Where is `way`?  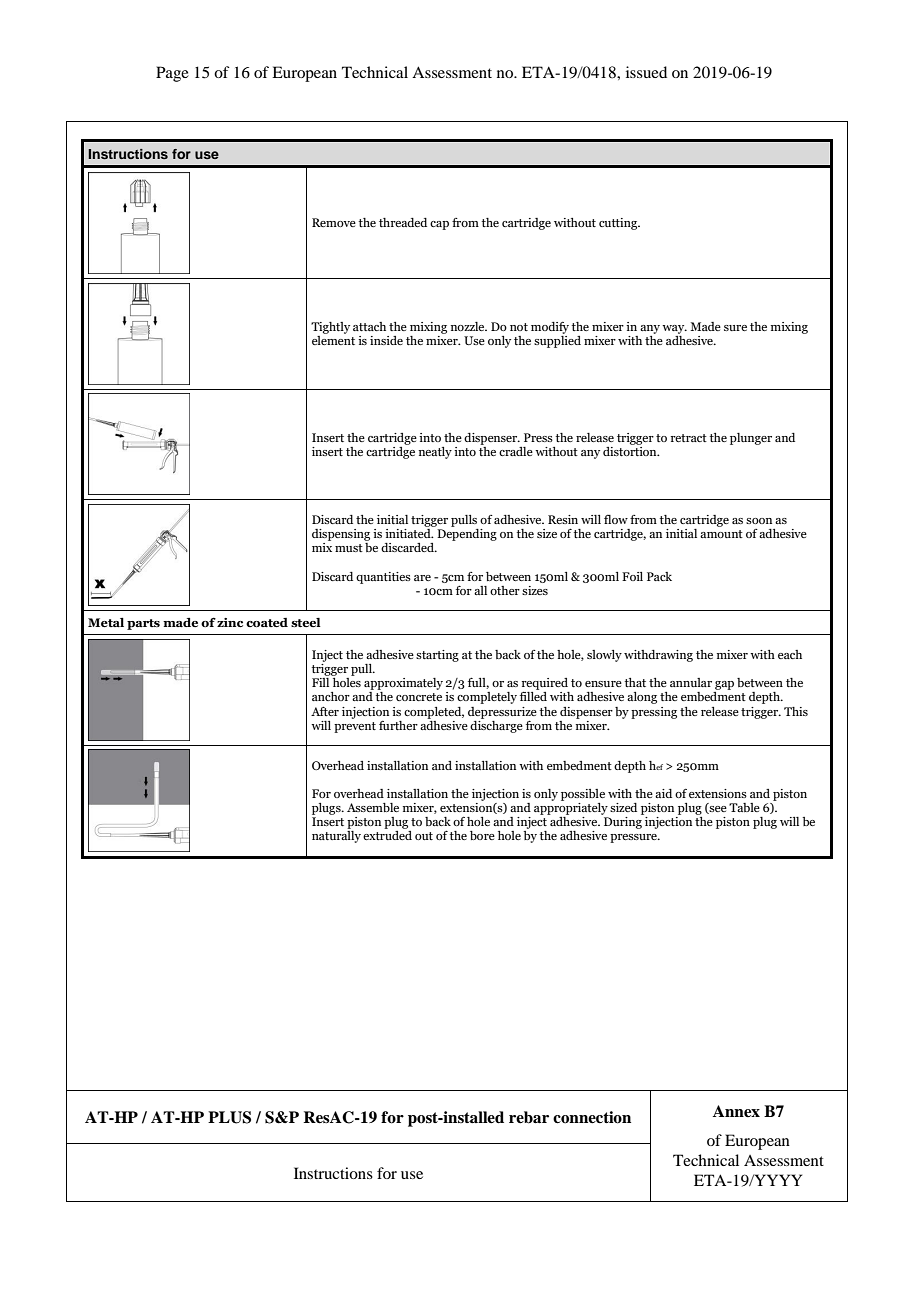
way is located at coordinates (674, 329).
